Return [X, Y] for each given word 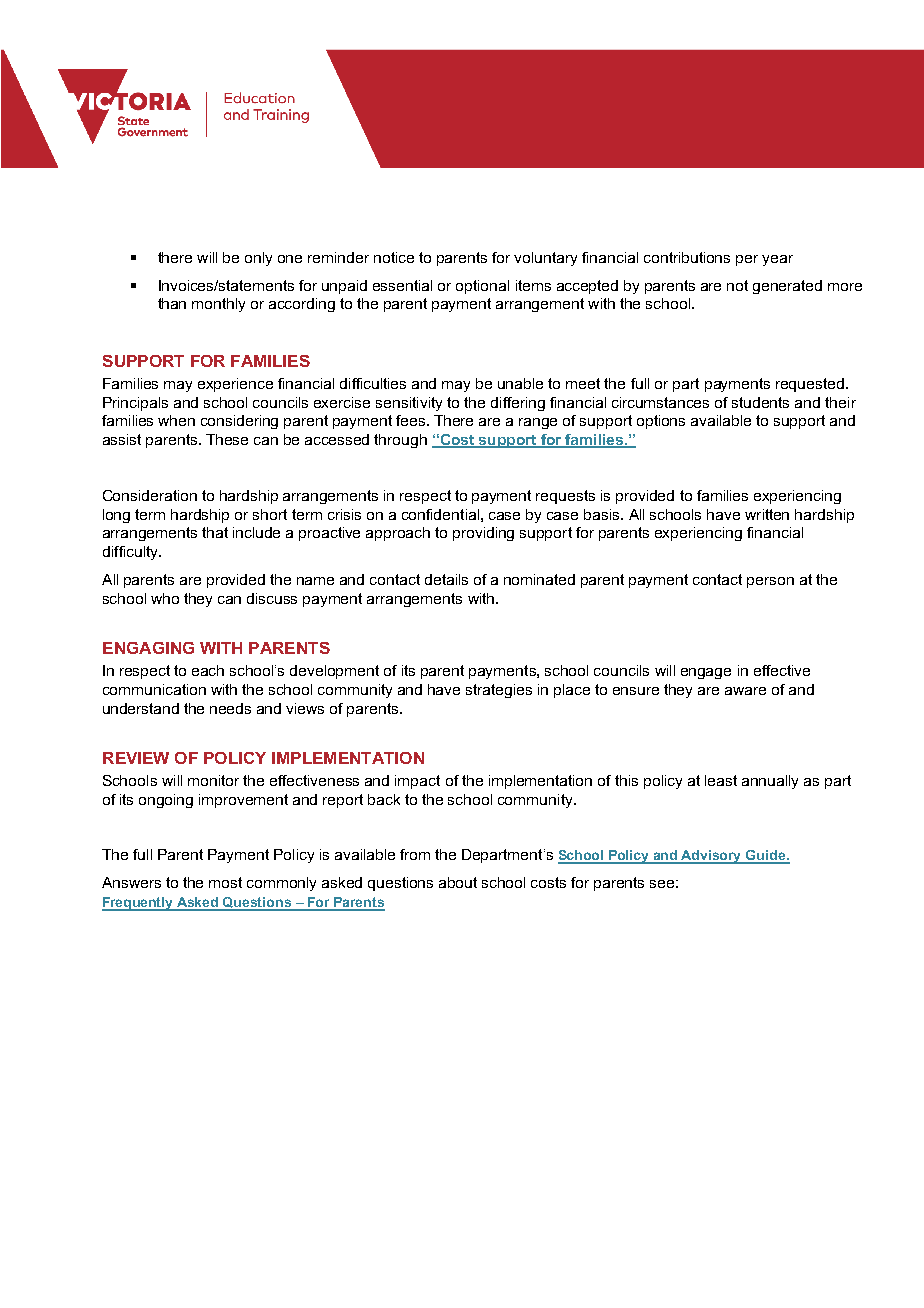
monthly [218, 305]
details [446, 579]
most [225, 882]
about [458, 882]
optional [482, 287]
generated [787, 287]
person [770, 582]
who [165, 598]
